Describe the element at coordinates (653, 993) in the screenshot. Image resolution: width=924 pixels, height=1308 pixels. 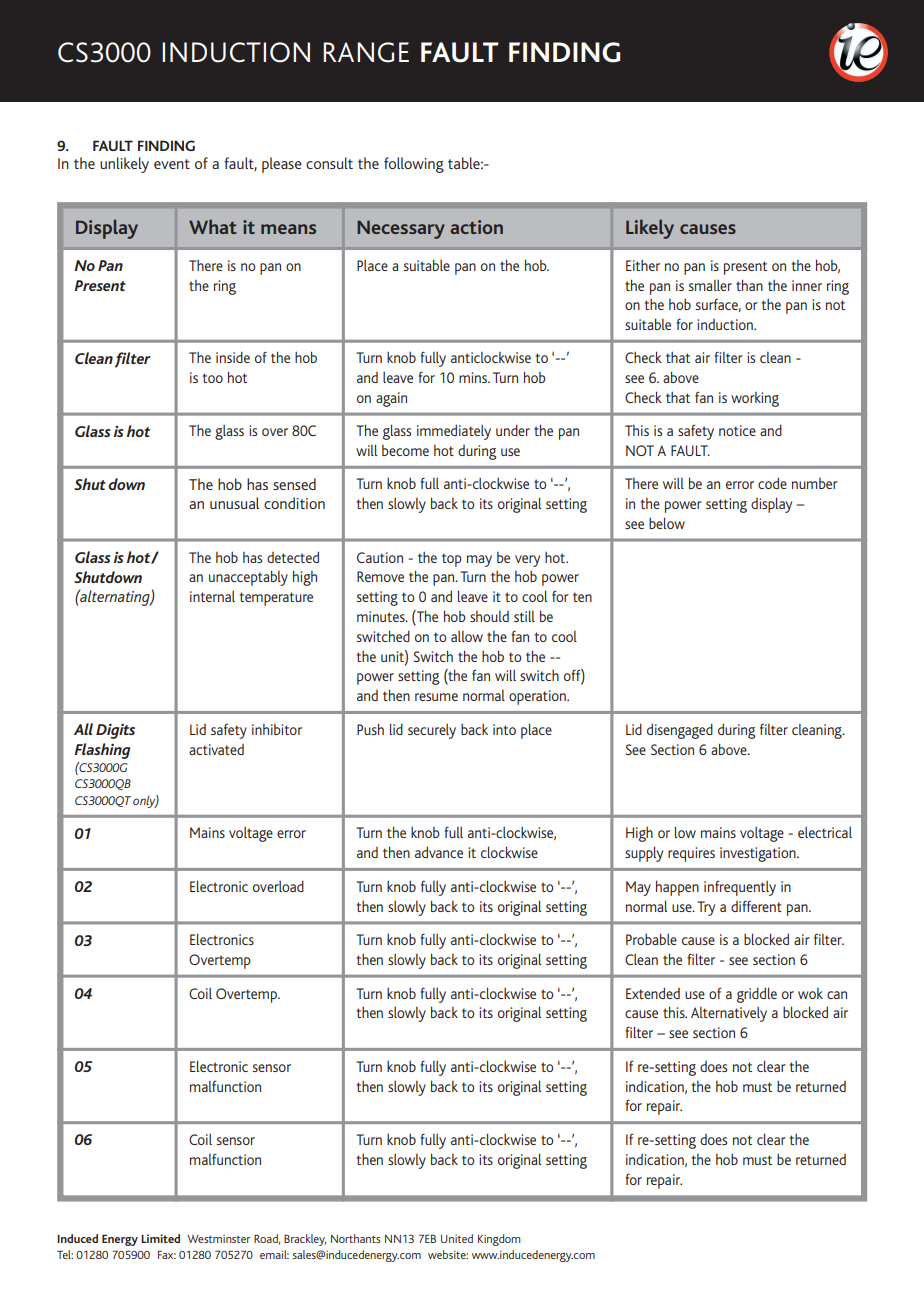
I see `Extended` at that location.
